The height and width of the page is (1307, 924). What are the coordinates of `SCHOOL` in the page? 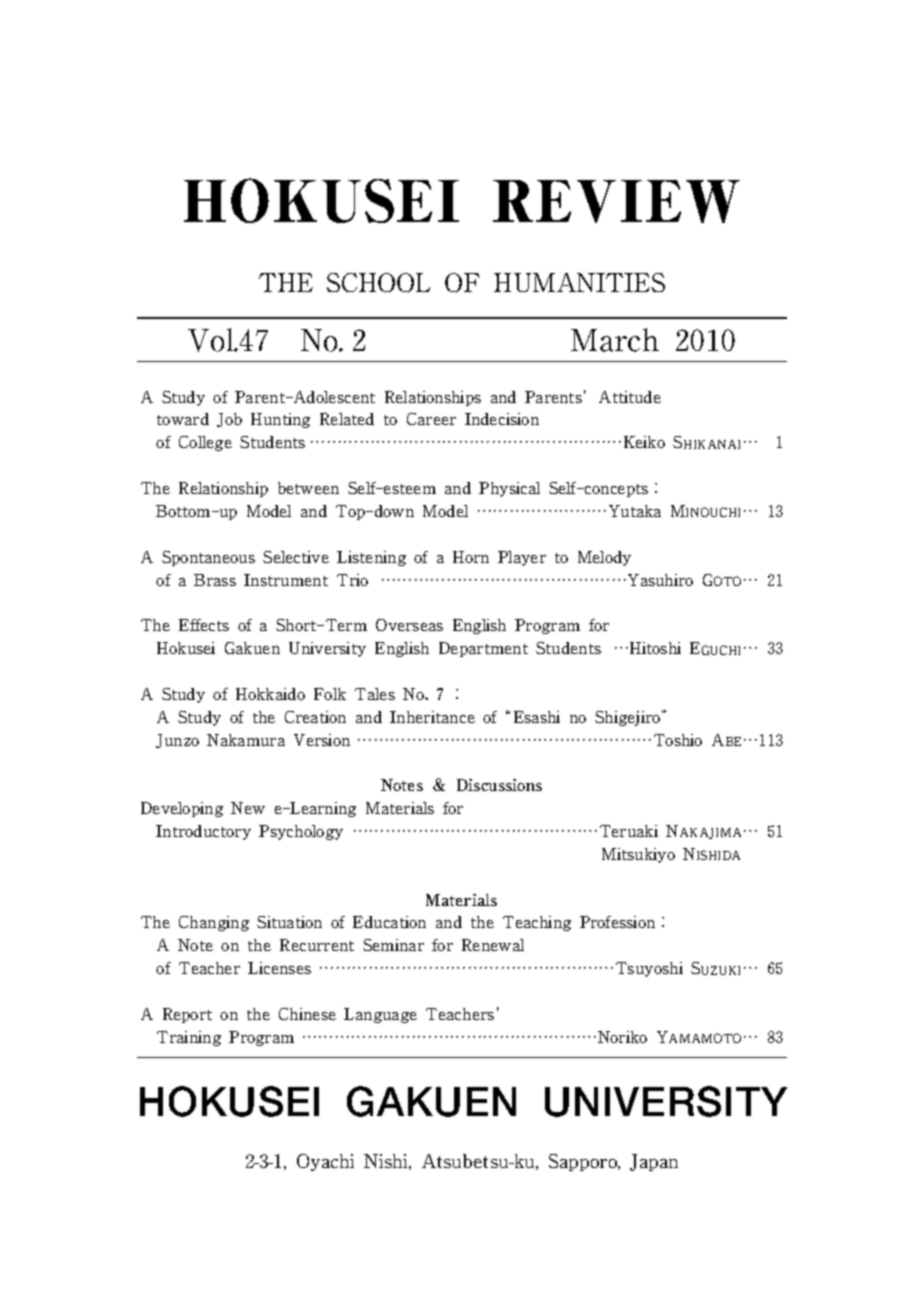 It's located at (378, 282).
